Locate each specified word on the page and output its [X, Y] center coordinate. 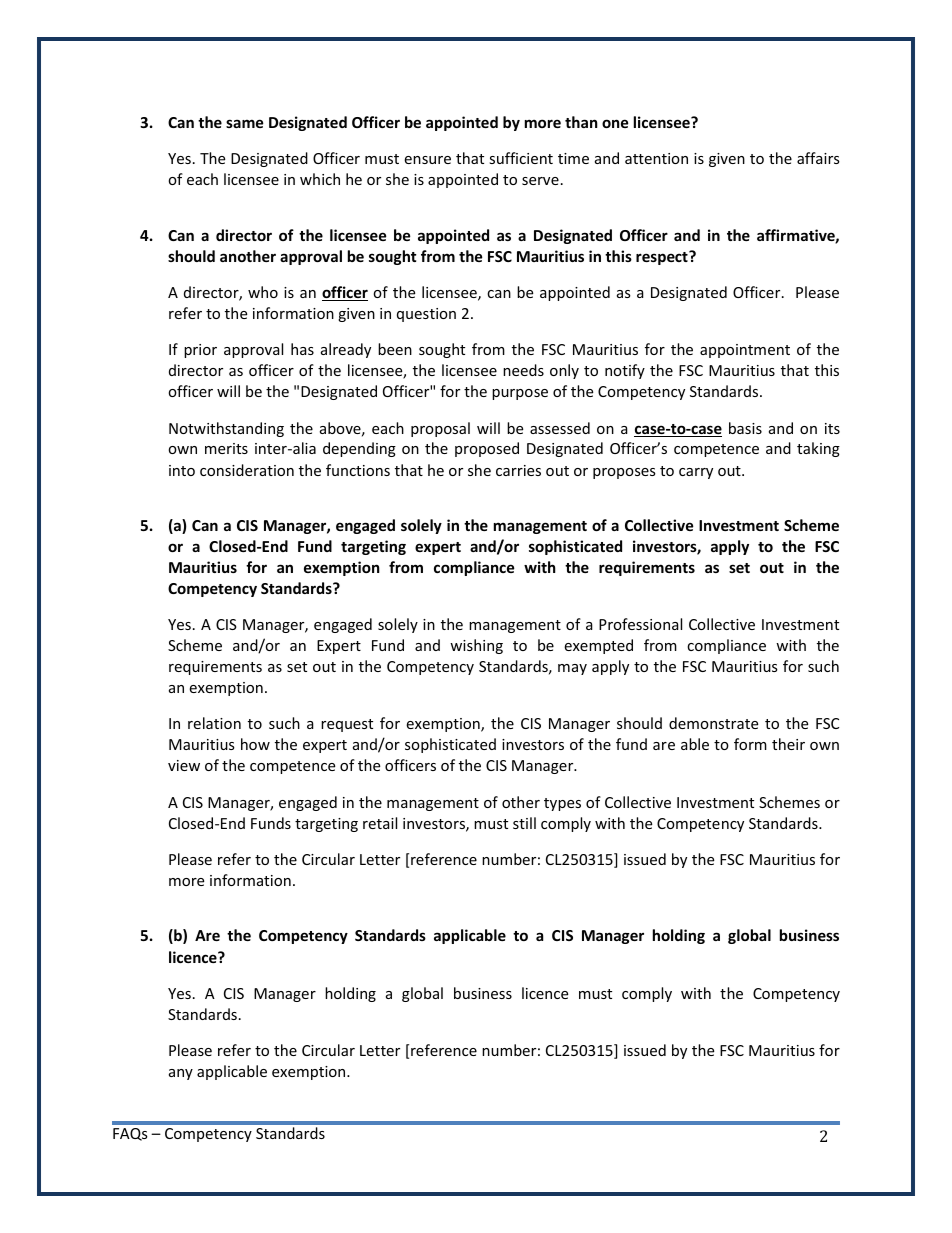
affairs [818, 158]
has [302, 349]
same [245, 123]
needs [523, 370]
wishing [476, 646]
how [255, 744]
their [788, 744]
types [562, 804]
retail [380, 823]
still [524, 823]
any [181, 1074]
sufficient [521, 158]
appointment [745, 351]
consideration [247, 470]
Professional [640, 624]
